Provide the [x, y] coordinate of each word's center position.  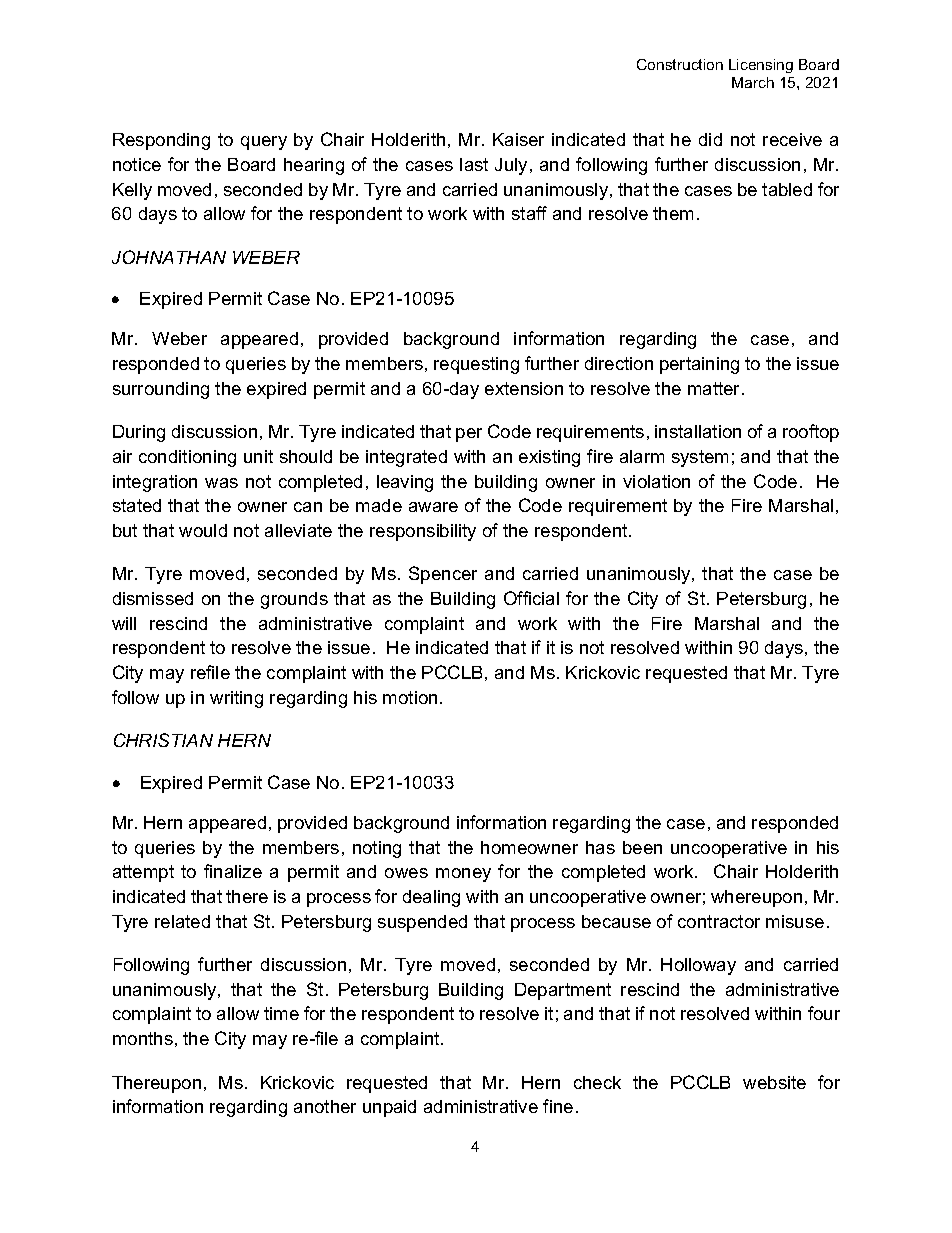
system [700, 458]
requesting [476, 365]
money [463, 875]
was [221, 483]
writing [236, 699]
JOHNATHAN [169, 257]
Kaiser [518, 139]
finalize [233, 871]
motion [410, 697]
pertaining [699, 365]
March [753, 82]
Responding [161, 141]
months [143, 1038]
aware [433, 507]
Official [531, 598]
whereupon [756, 898]
